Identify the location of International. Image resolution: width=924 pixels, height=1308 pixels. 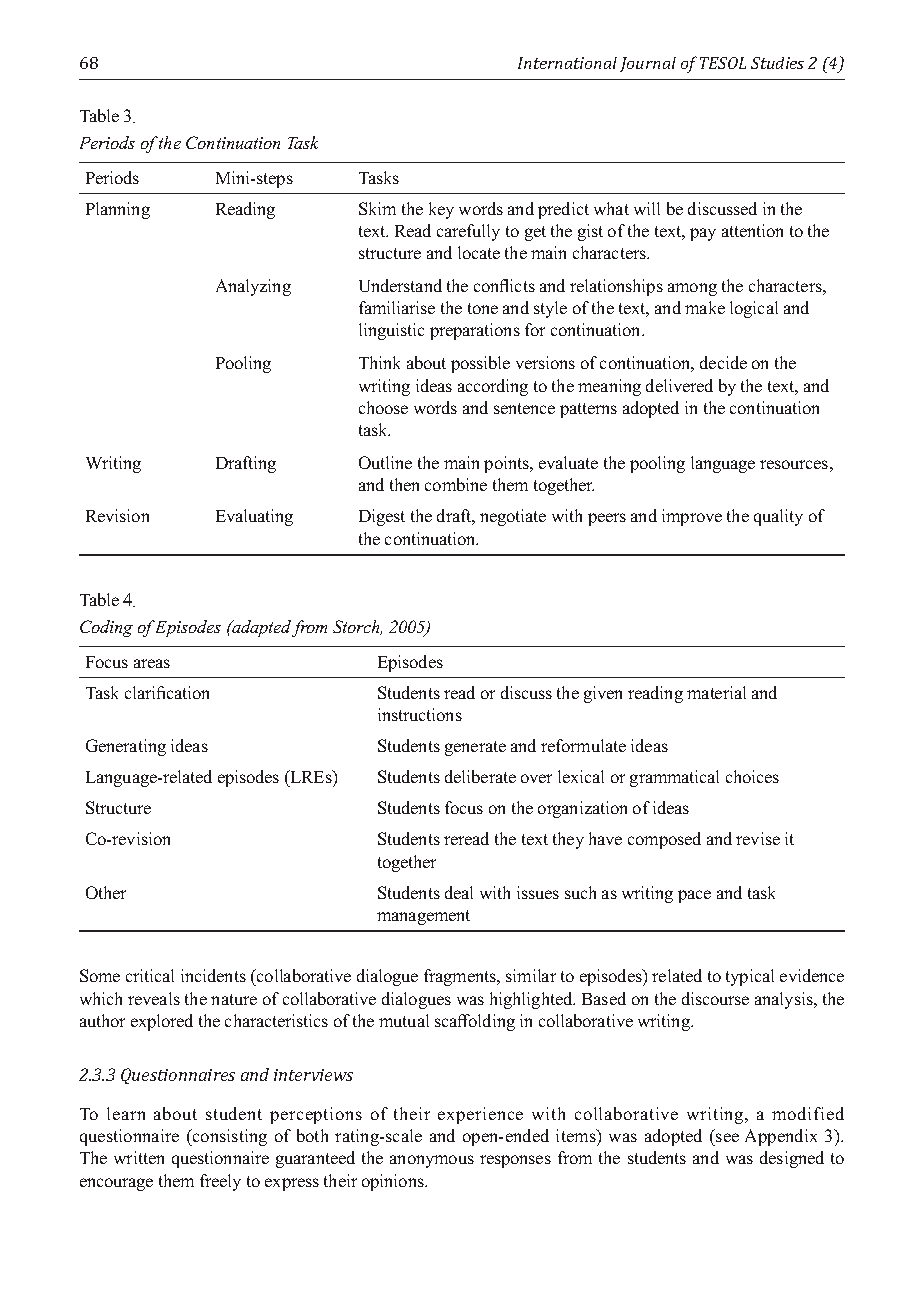
(567, 63).
